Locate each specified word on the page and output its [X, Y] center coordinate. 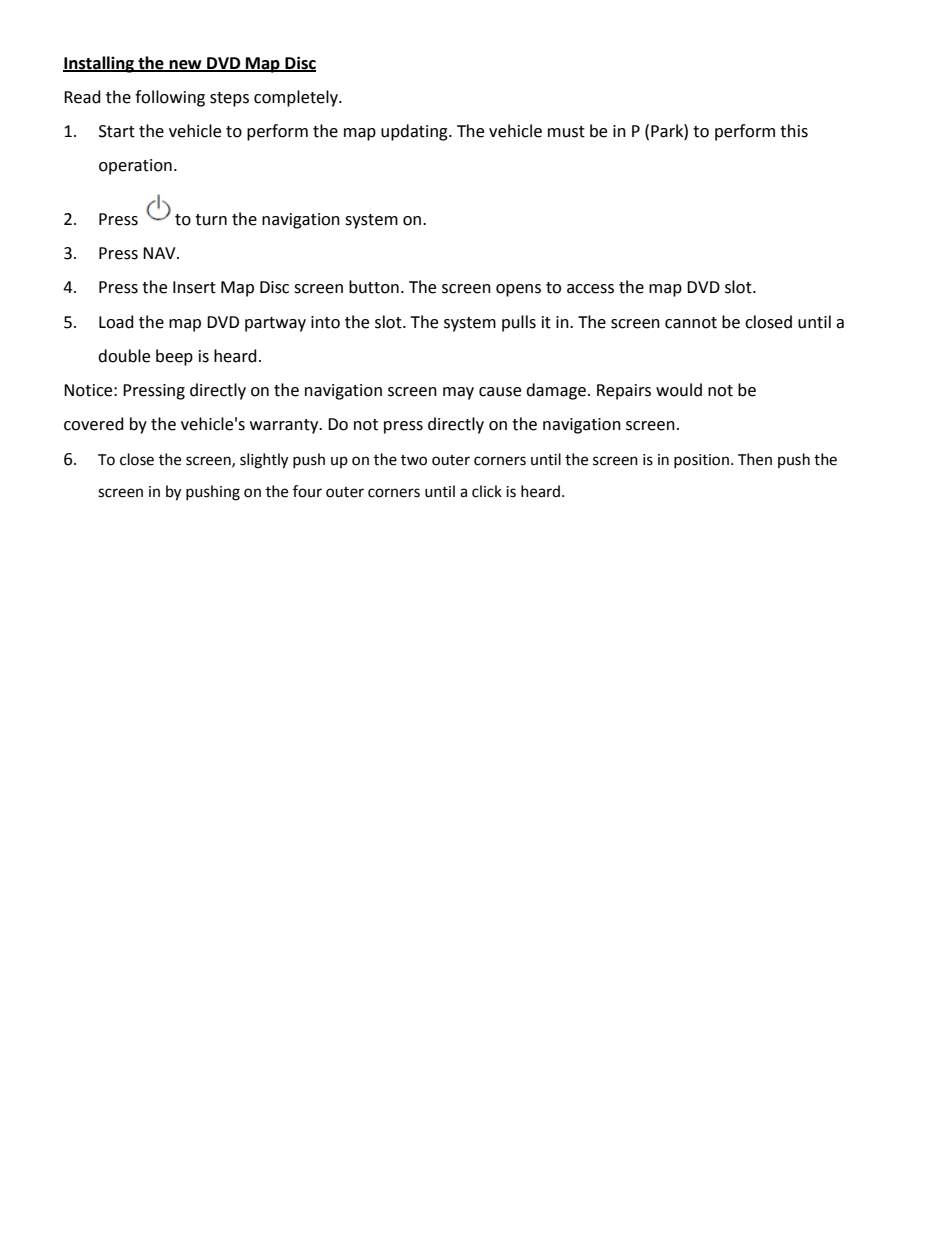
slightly [264, 461]
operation [135, 167]
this [794, 131]
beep [174, 357]
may [458, 393]
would [679, 390]
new [185, 65]
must [566, 132]
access [590, 289]
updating [415, 132]
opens [518, 290]
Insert [194, 287]
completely [297, 98]
